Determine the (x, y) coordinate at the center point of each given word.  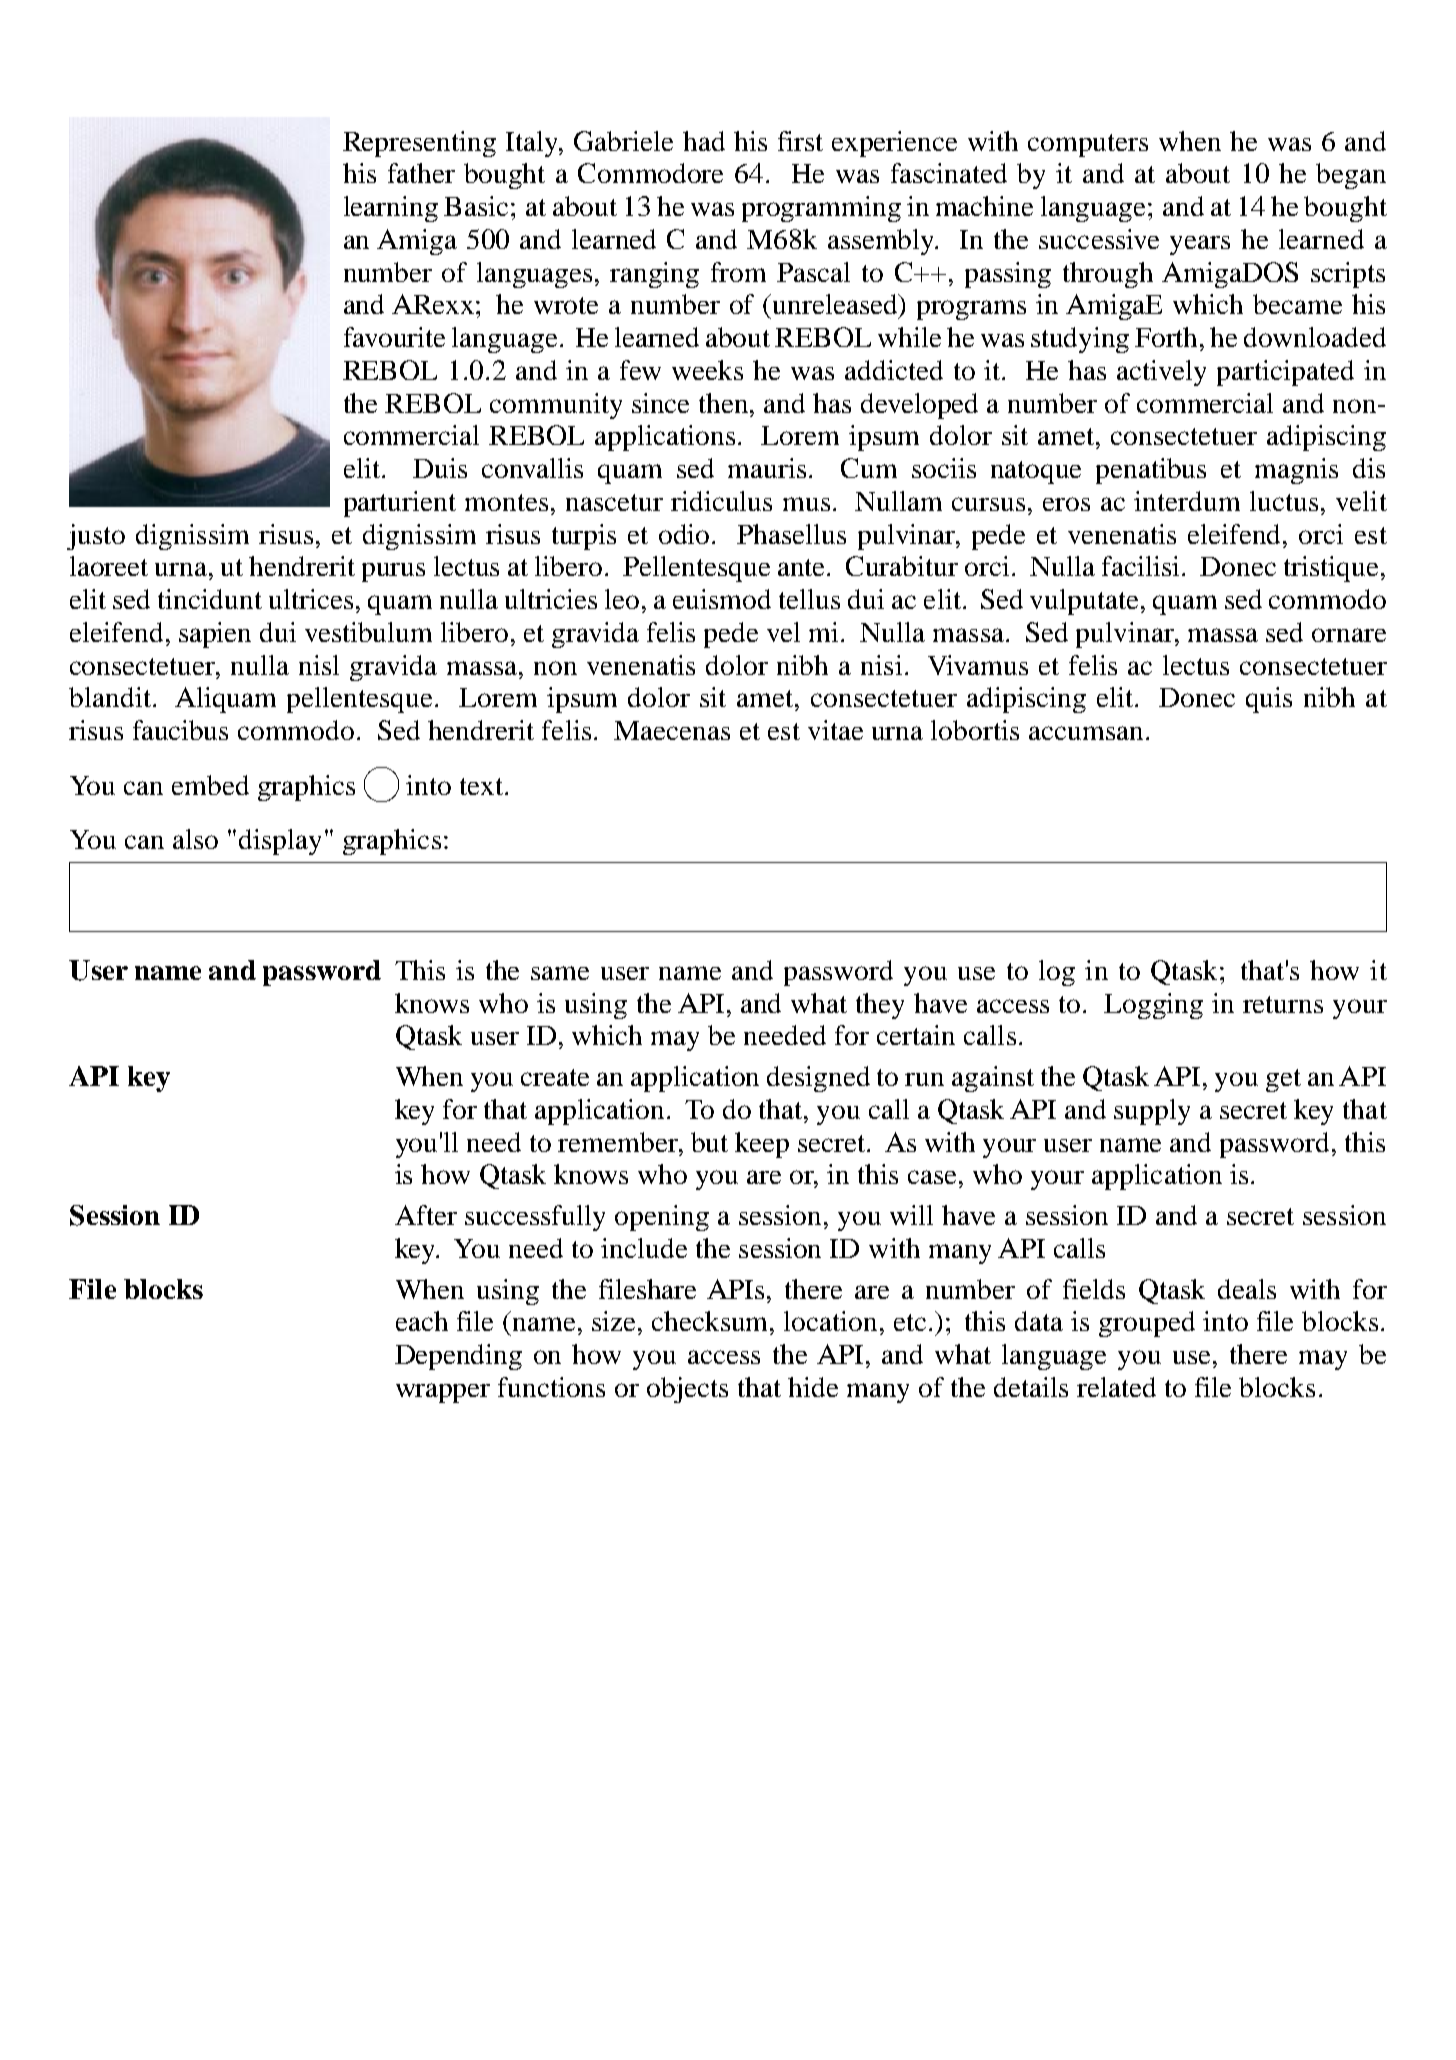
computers (1088, 145)
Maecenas (672, 730)
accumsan (1086, 733)
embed (210, 785)
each (422, 1321)
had (704, 141)
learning (391, 209)
